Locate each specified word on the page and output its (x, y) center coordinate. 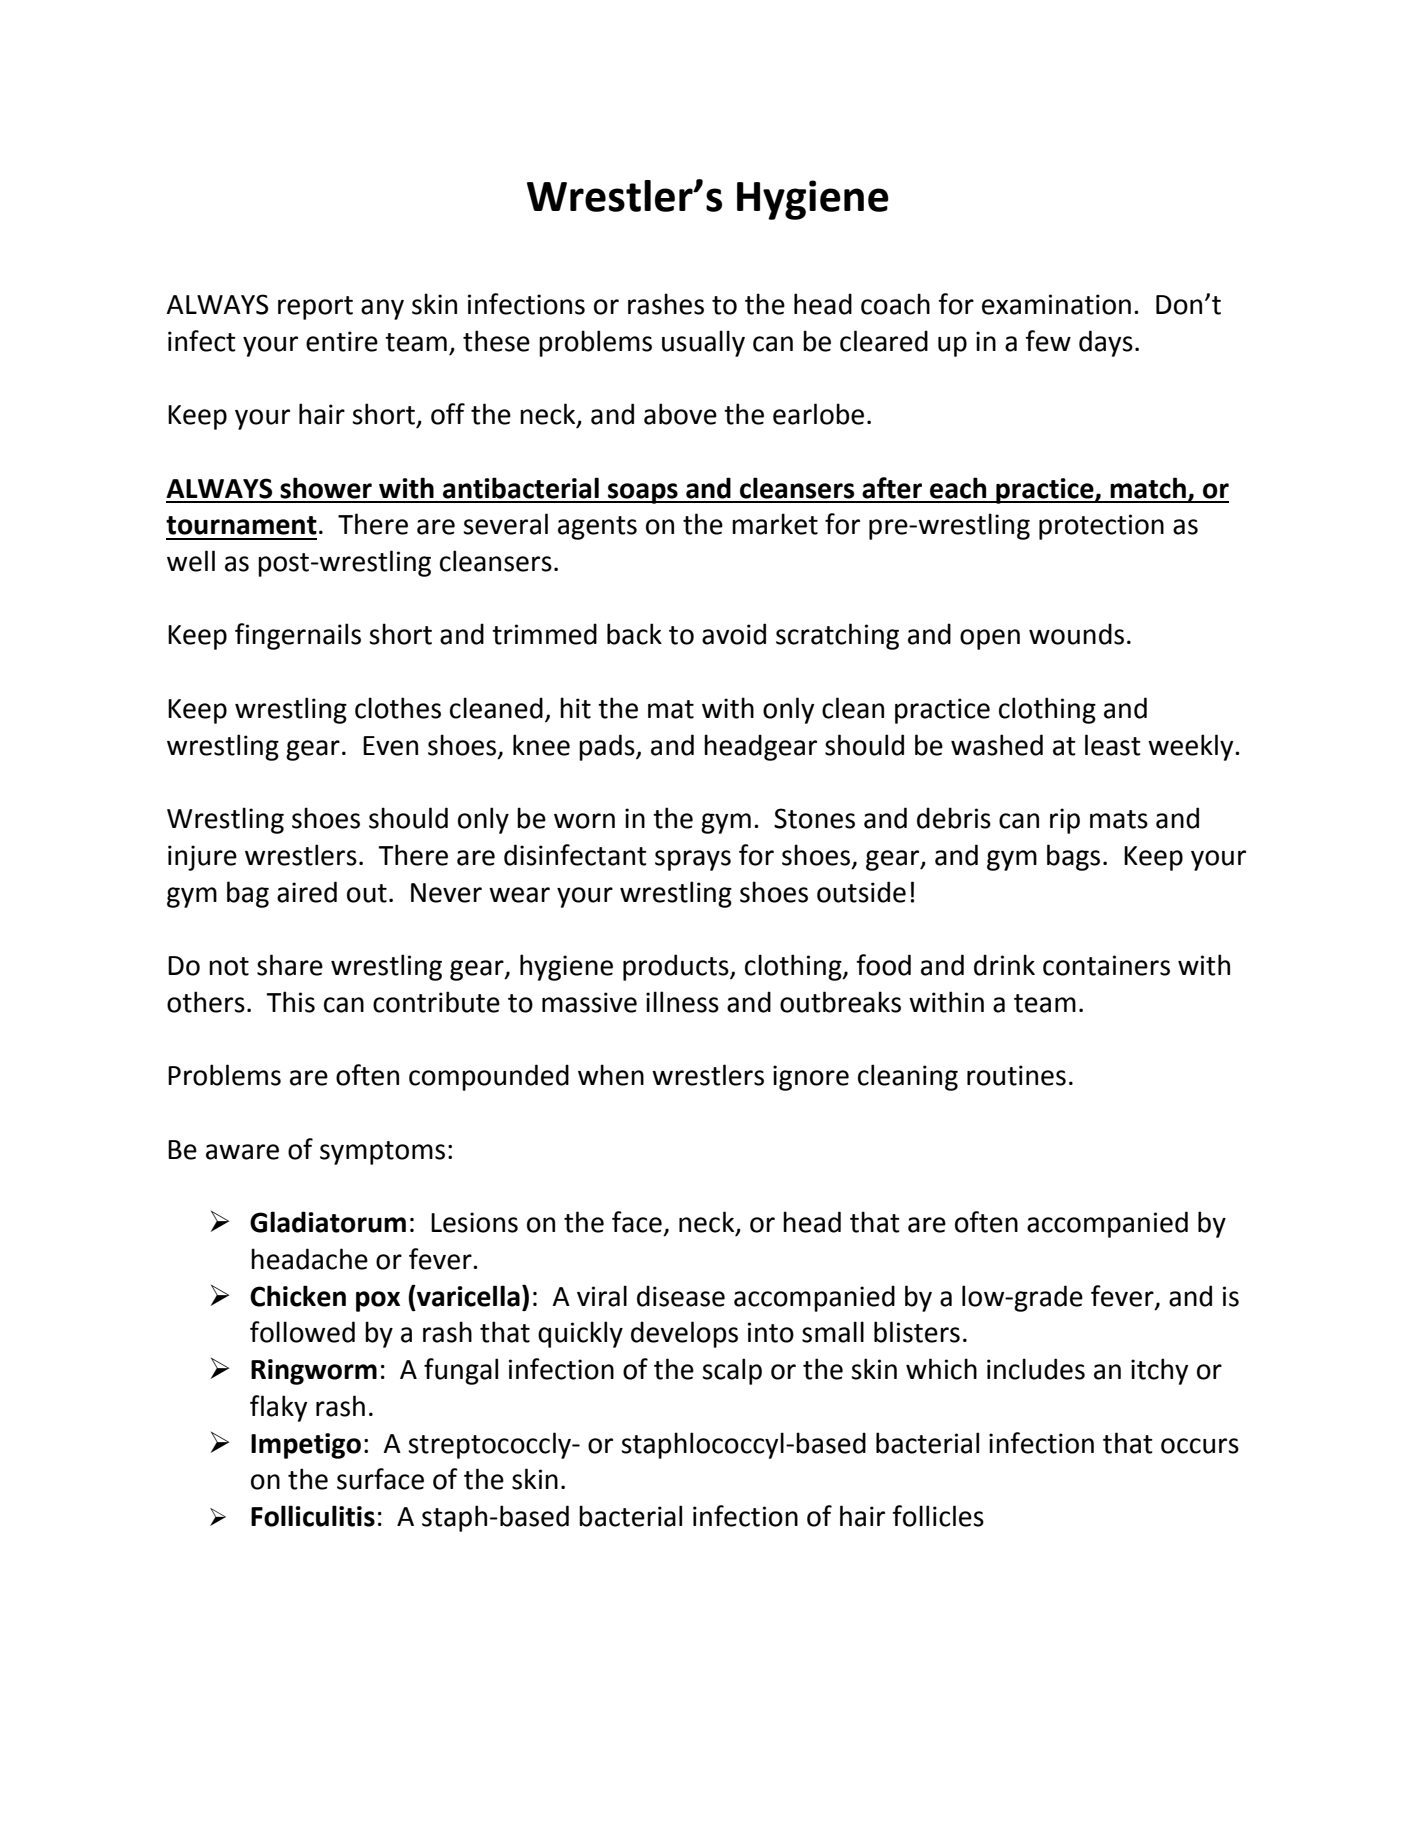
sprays (693, 860)
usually (703, 343)
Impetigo (306, 1446)
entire (342, 341)
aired (307, 892)
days (1106, 343)
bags (1073, 857)
